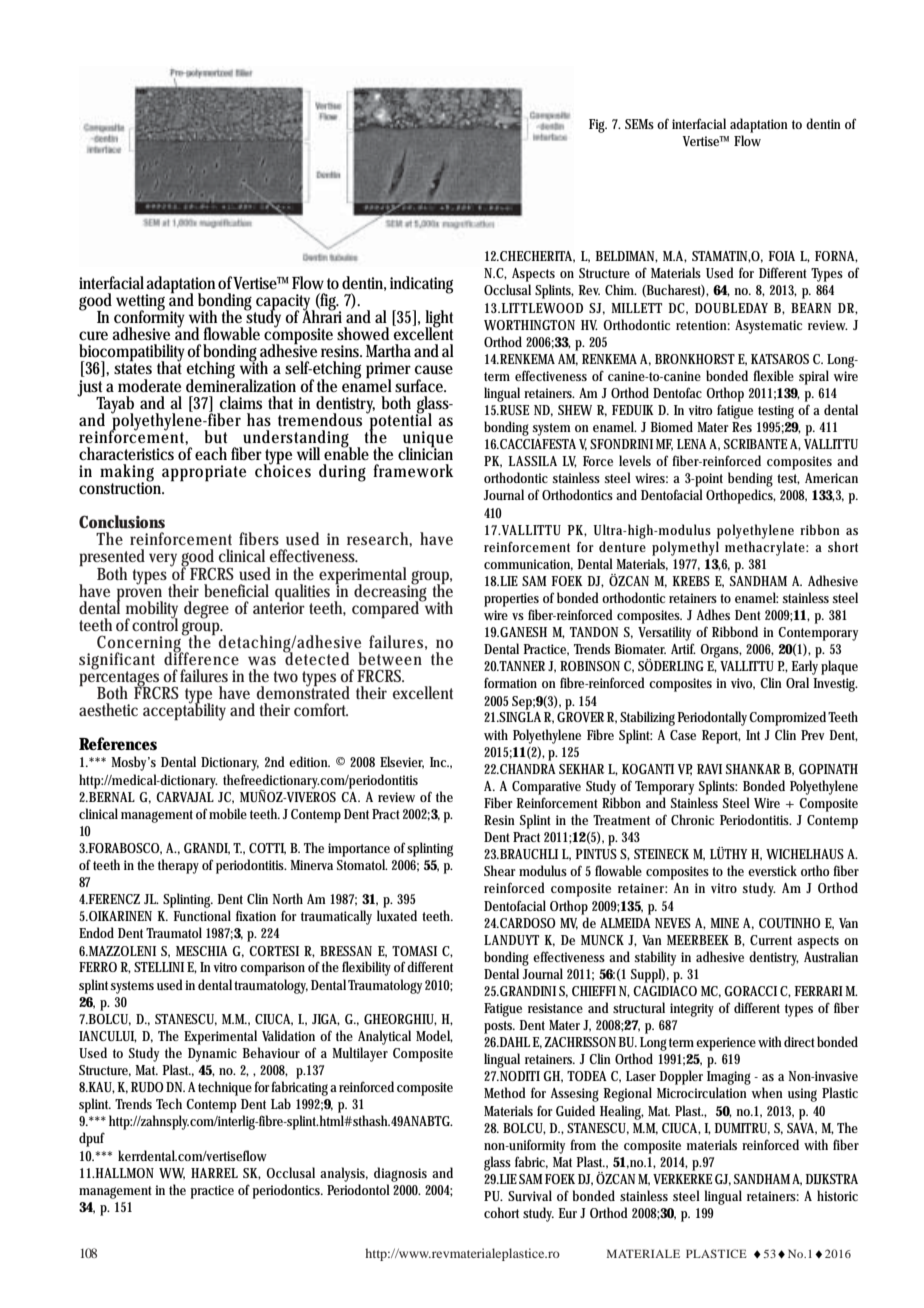  What do you see at coordinates (837, 1195) in the document?
I see `historic` at bounding box center [837, 1195].
